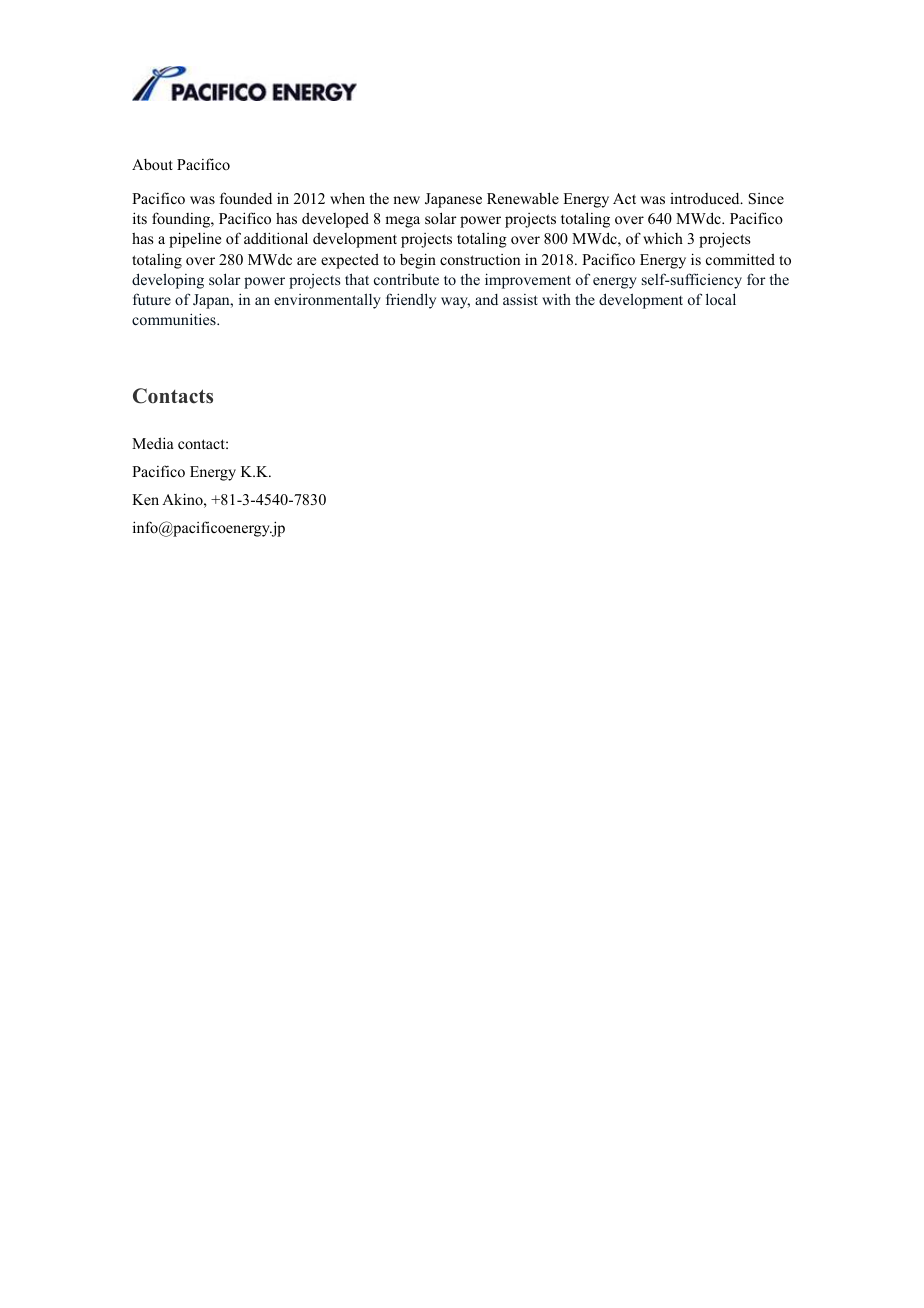 This image has width=924, height=1308. I want to click on About, so click(152, 164).
